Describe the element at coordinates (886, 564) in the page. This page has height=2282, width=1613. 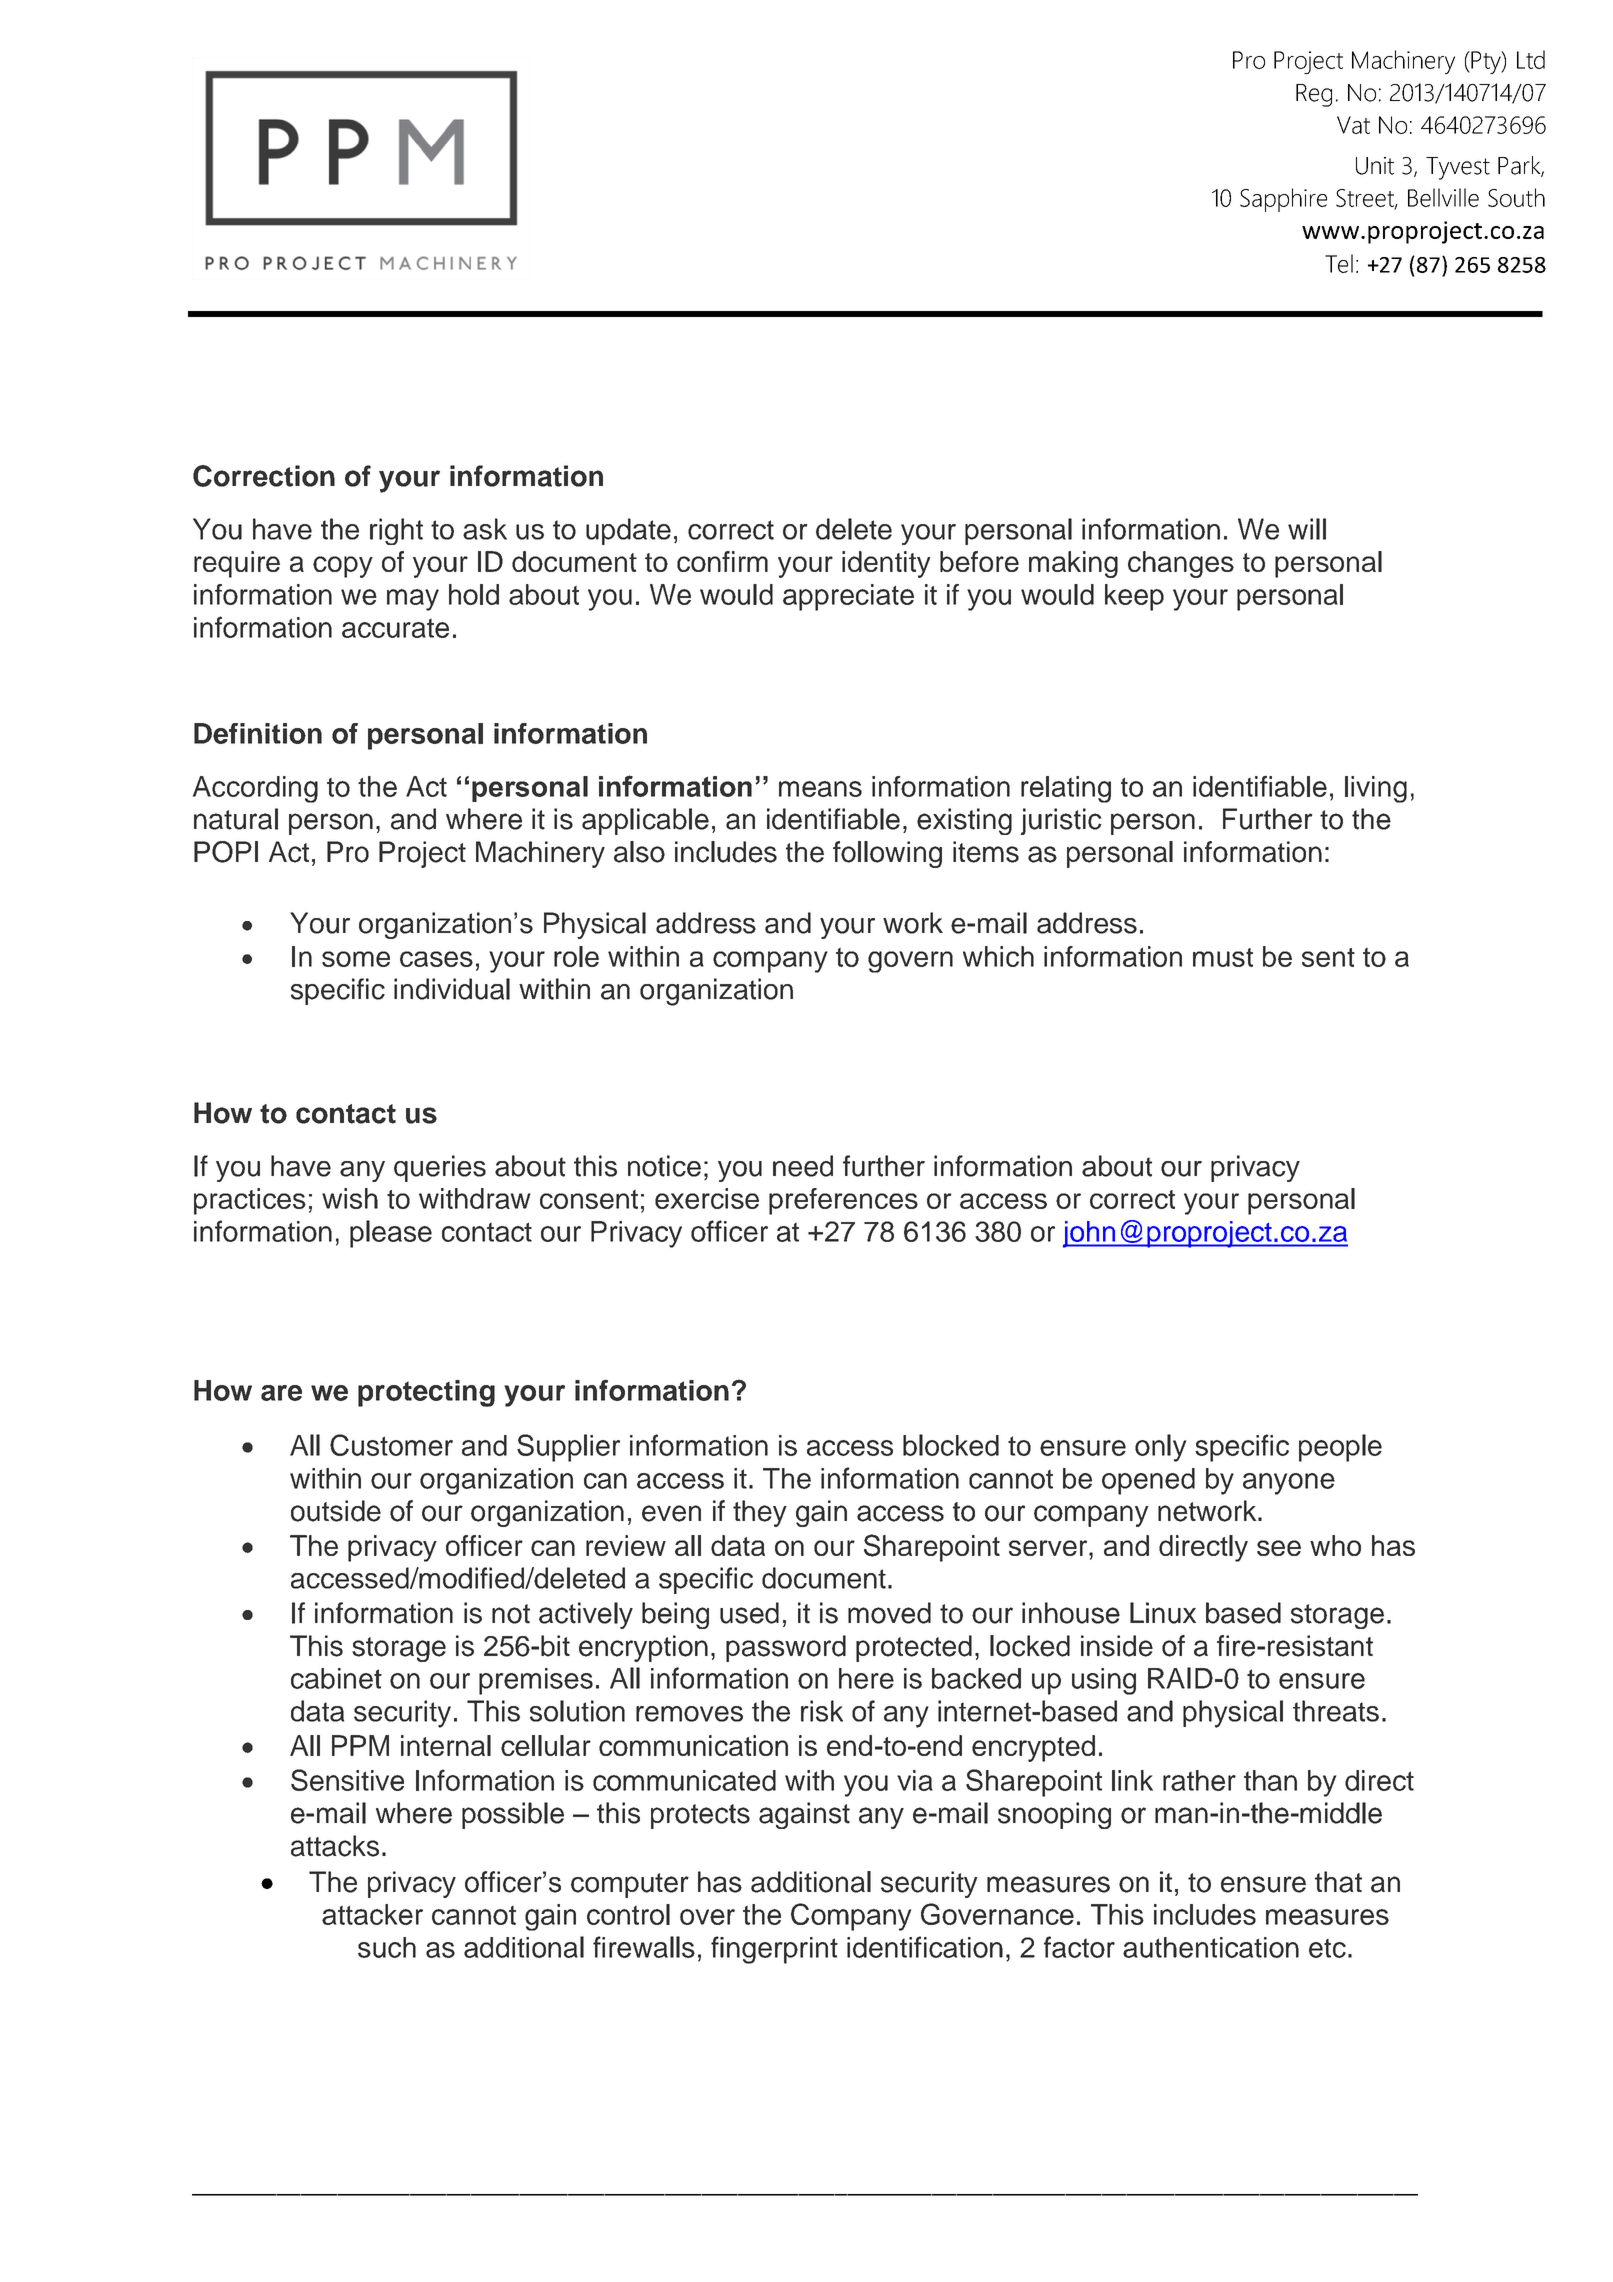
I see `identity` at that location.
